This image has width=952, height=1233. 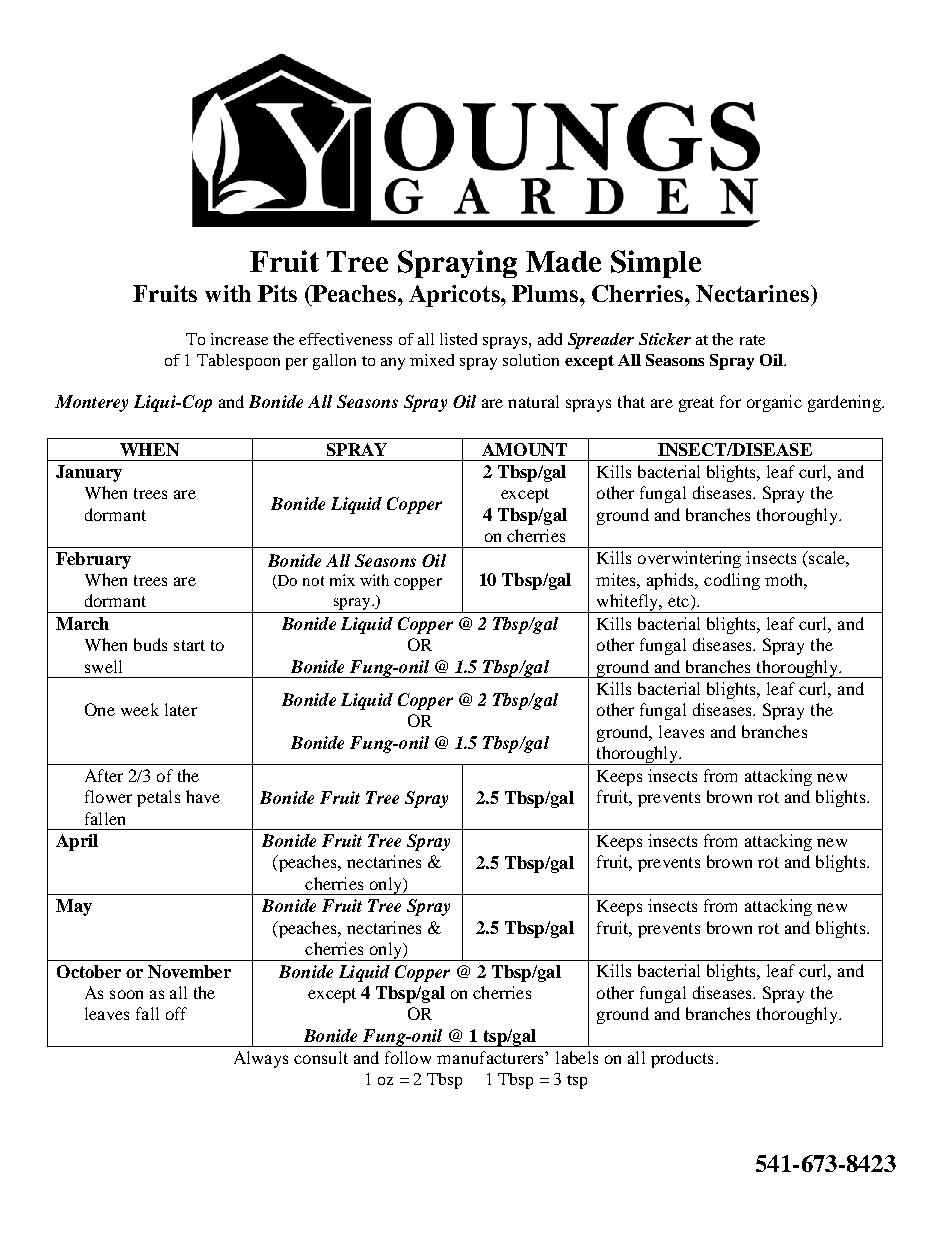 What do you see at coordinates (491, 1057) in the image?
I see `manufacturers` at bounding box center [491, 1057].
